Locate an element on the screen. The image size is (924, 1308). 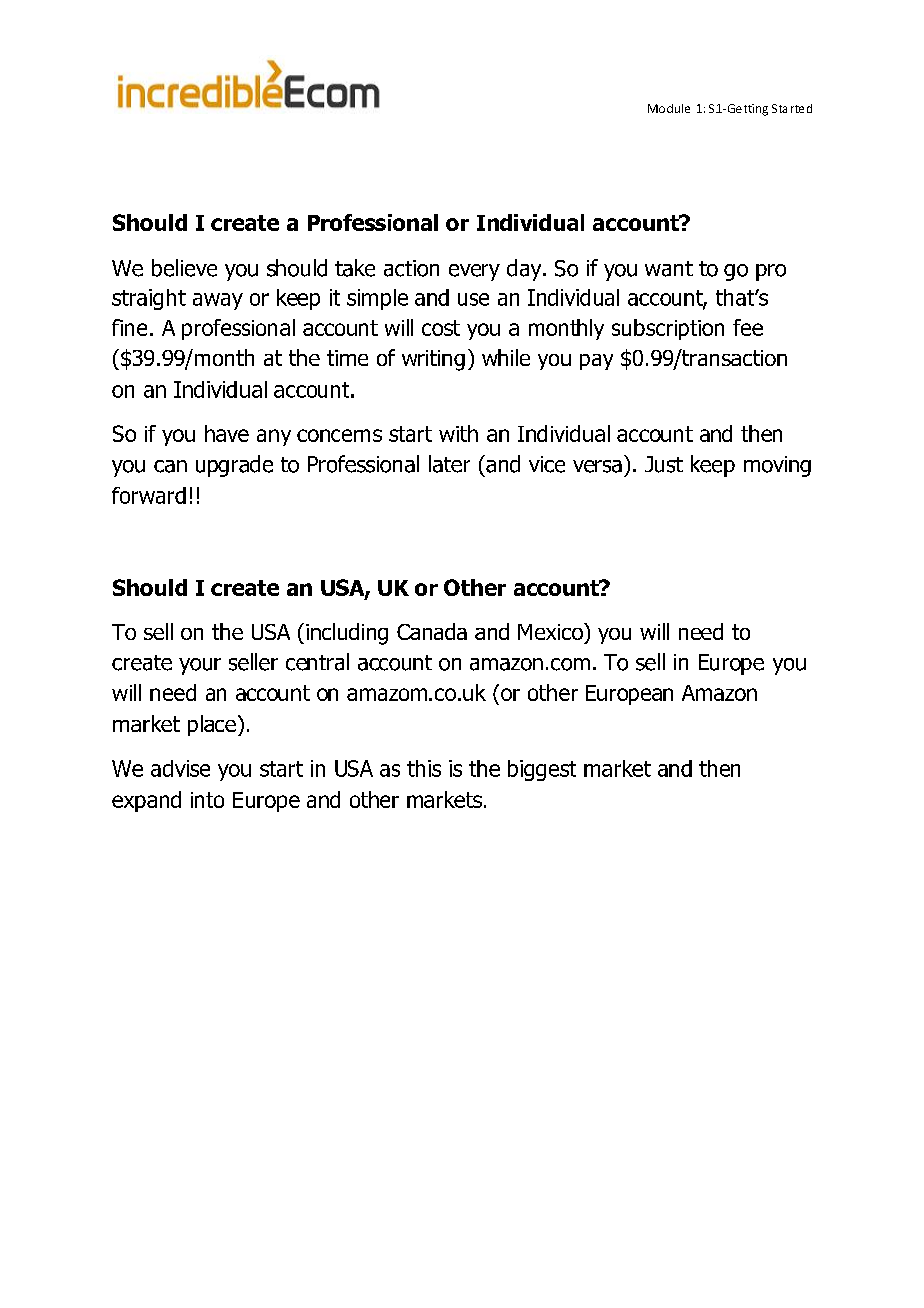
away is located at coordinates (218, 301).
